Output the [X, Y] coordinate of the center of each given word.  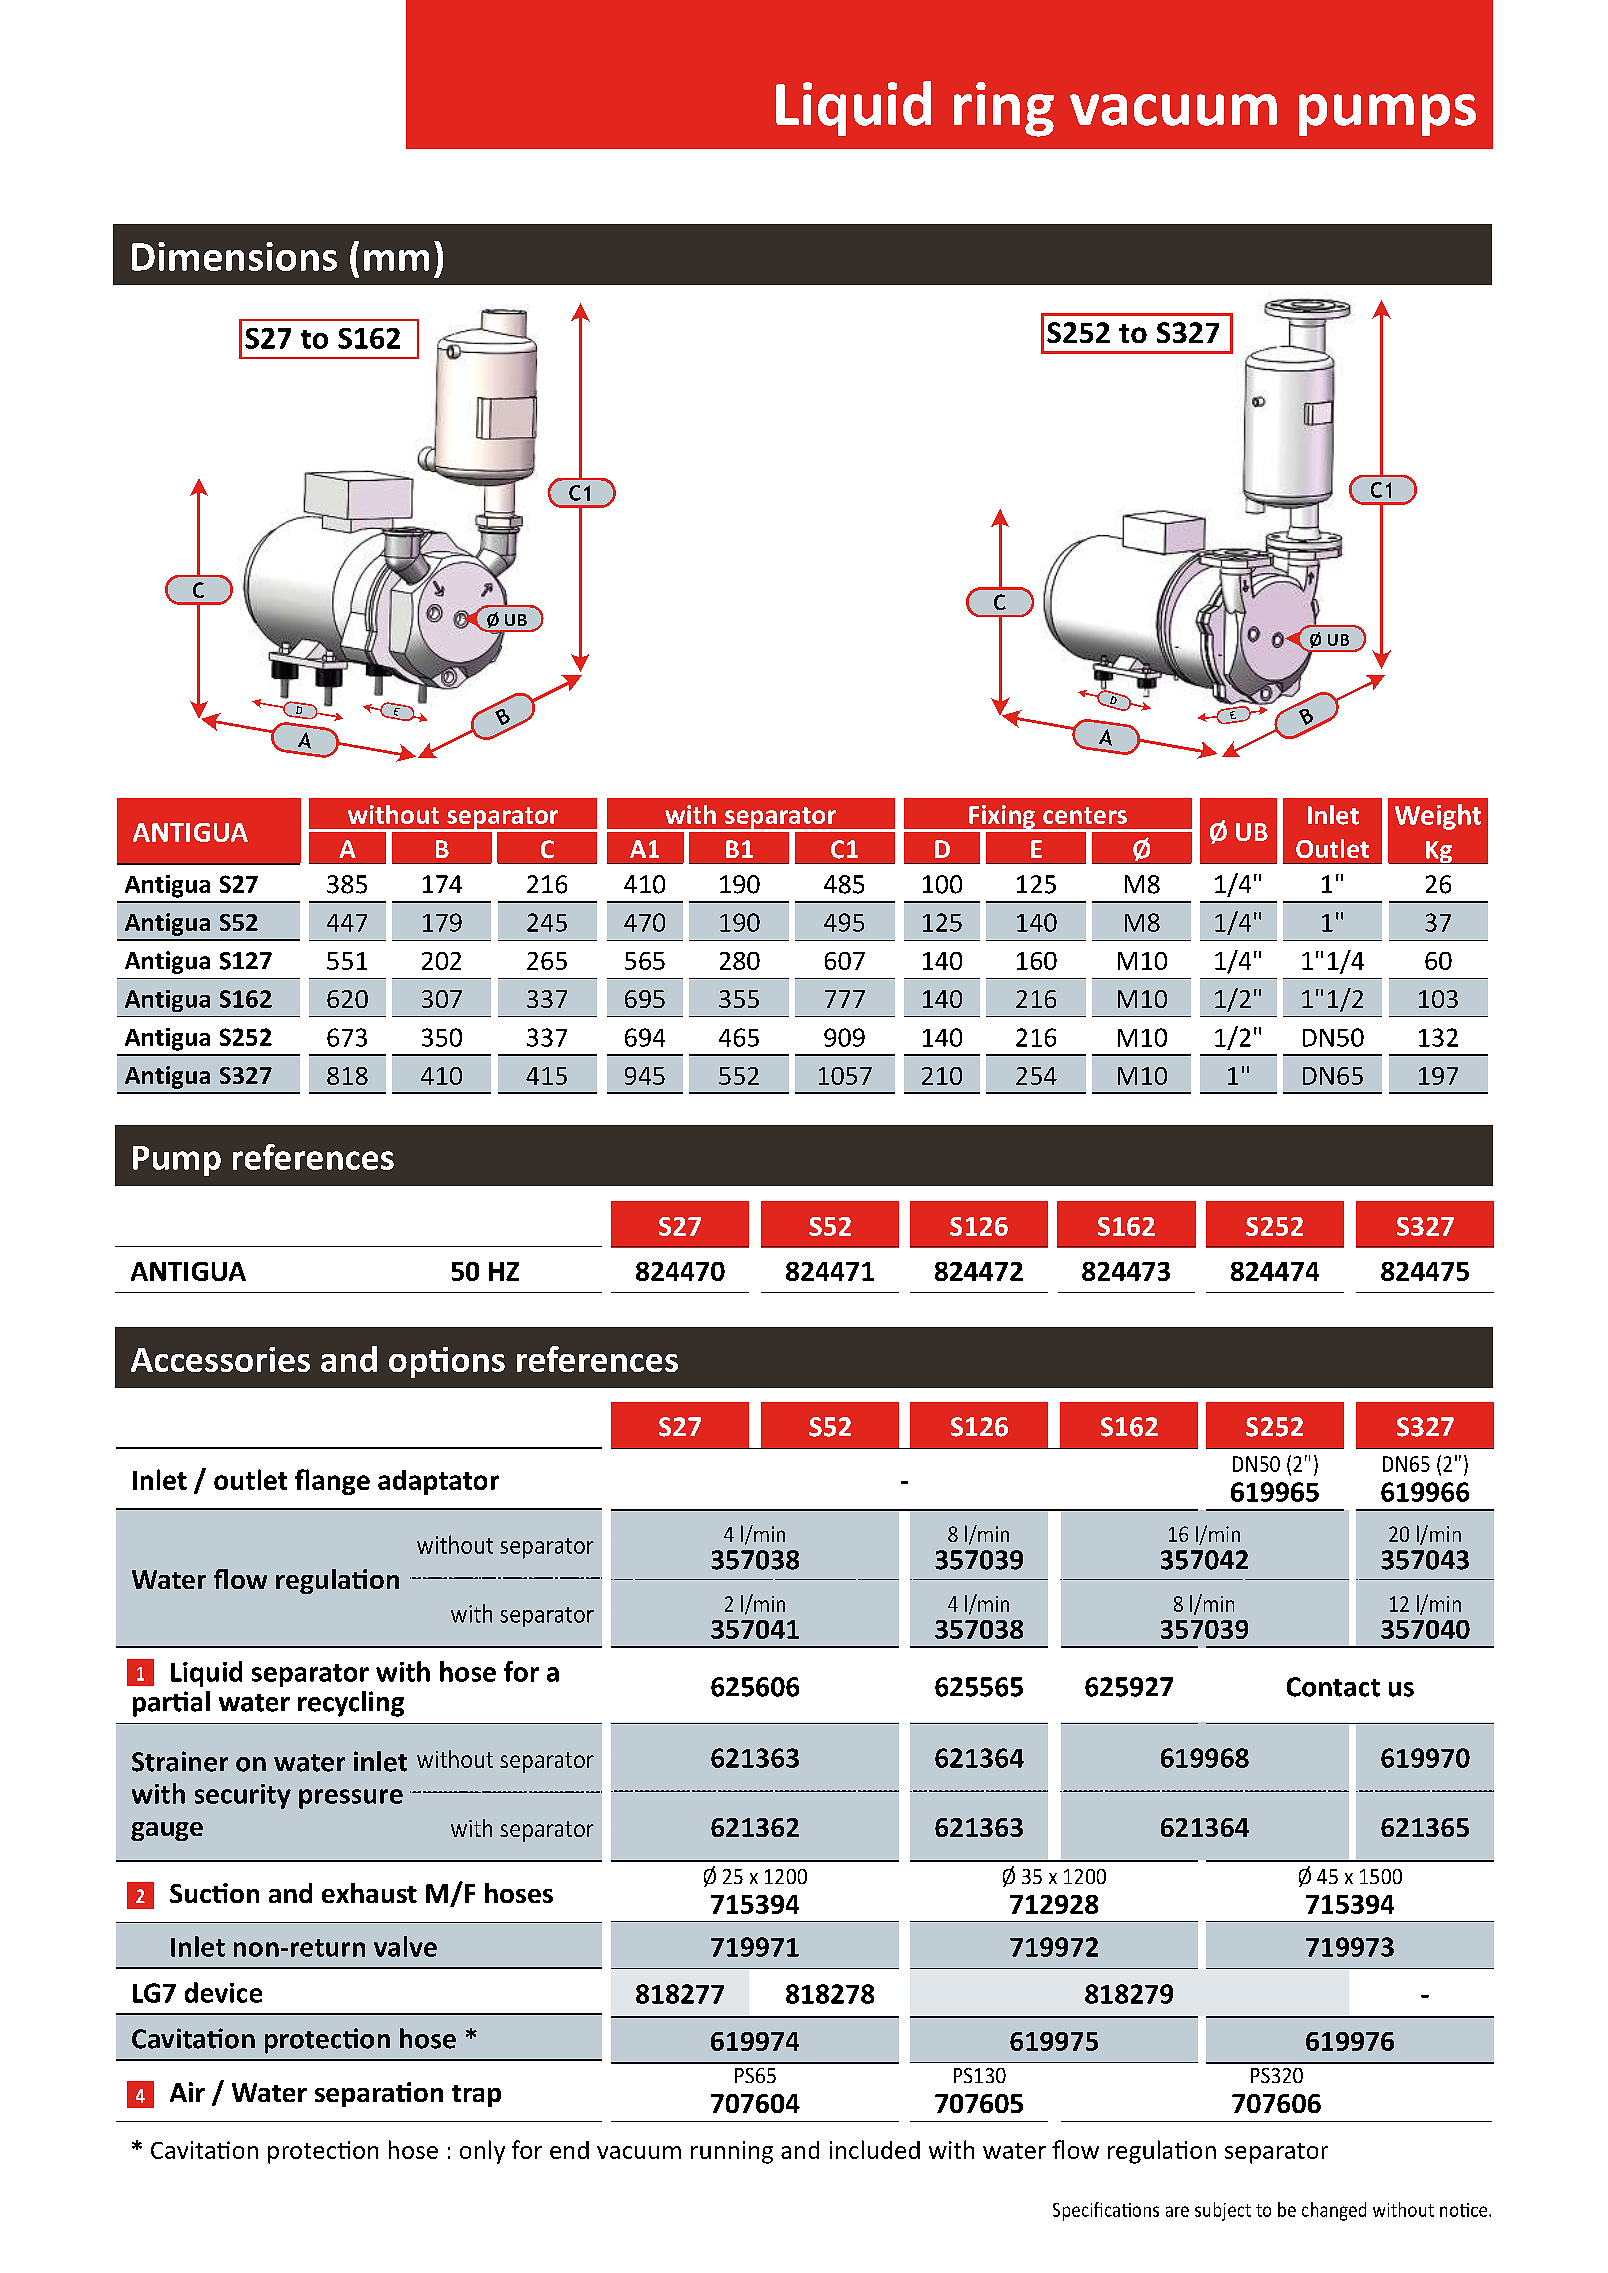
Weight [1438, 817]
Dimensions [234, 256]
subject [1223, 2211]
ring [1004, 109]
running [732, 2152]
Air [187, 2092]
